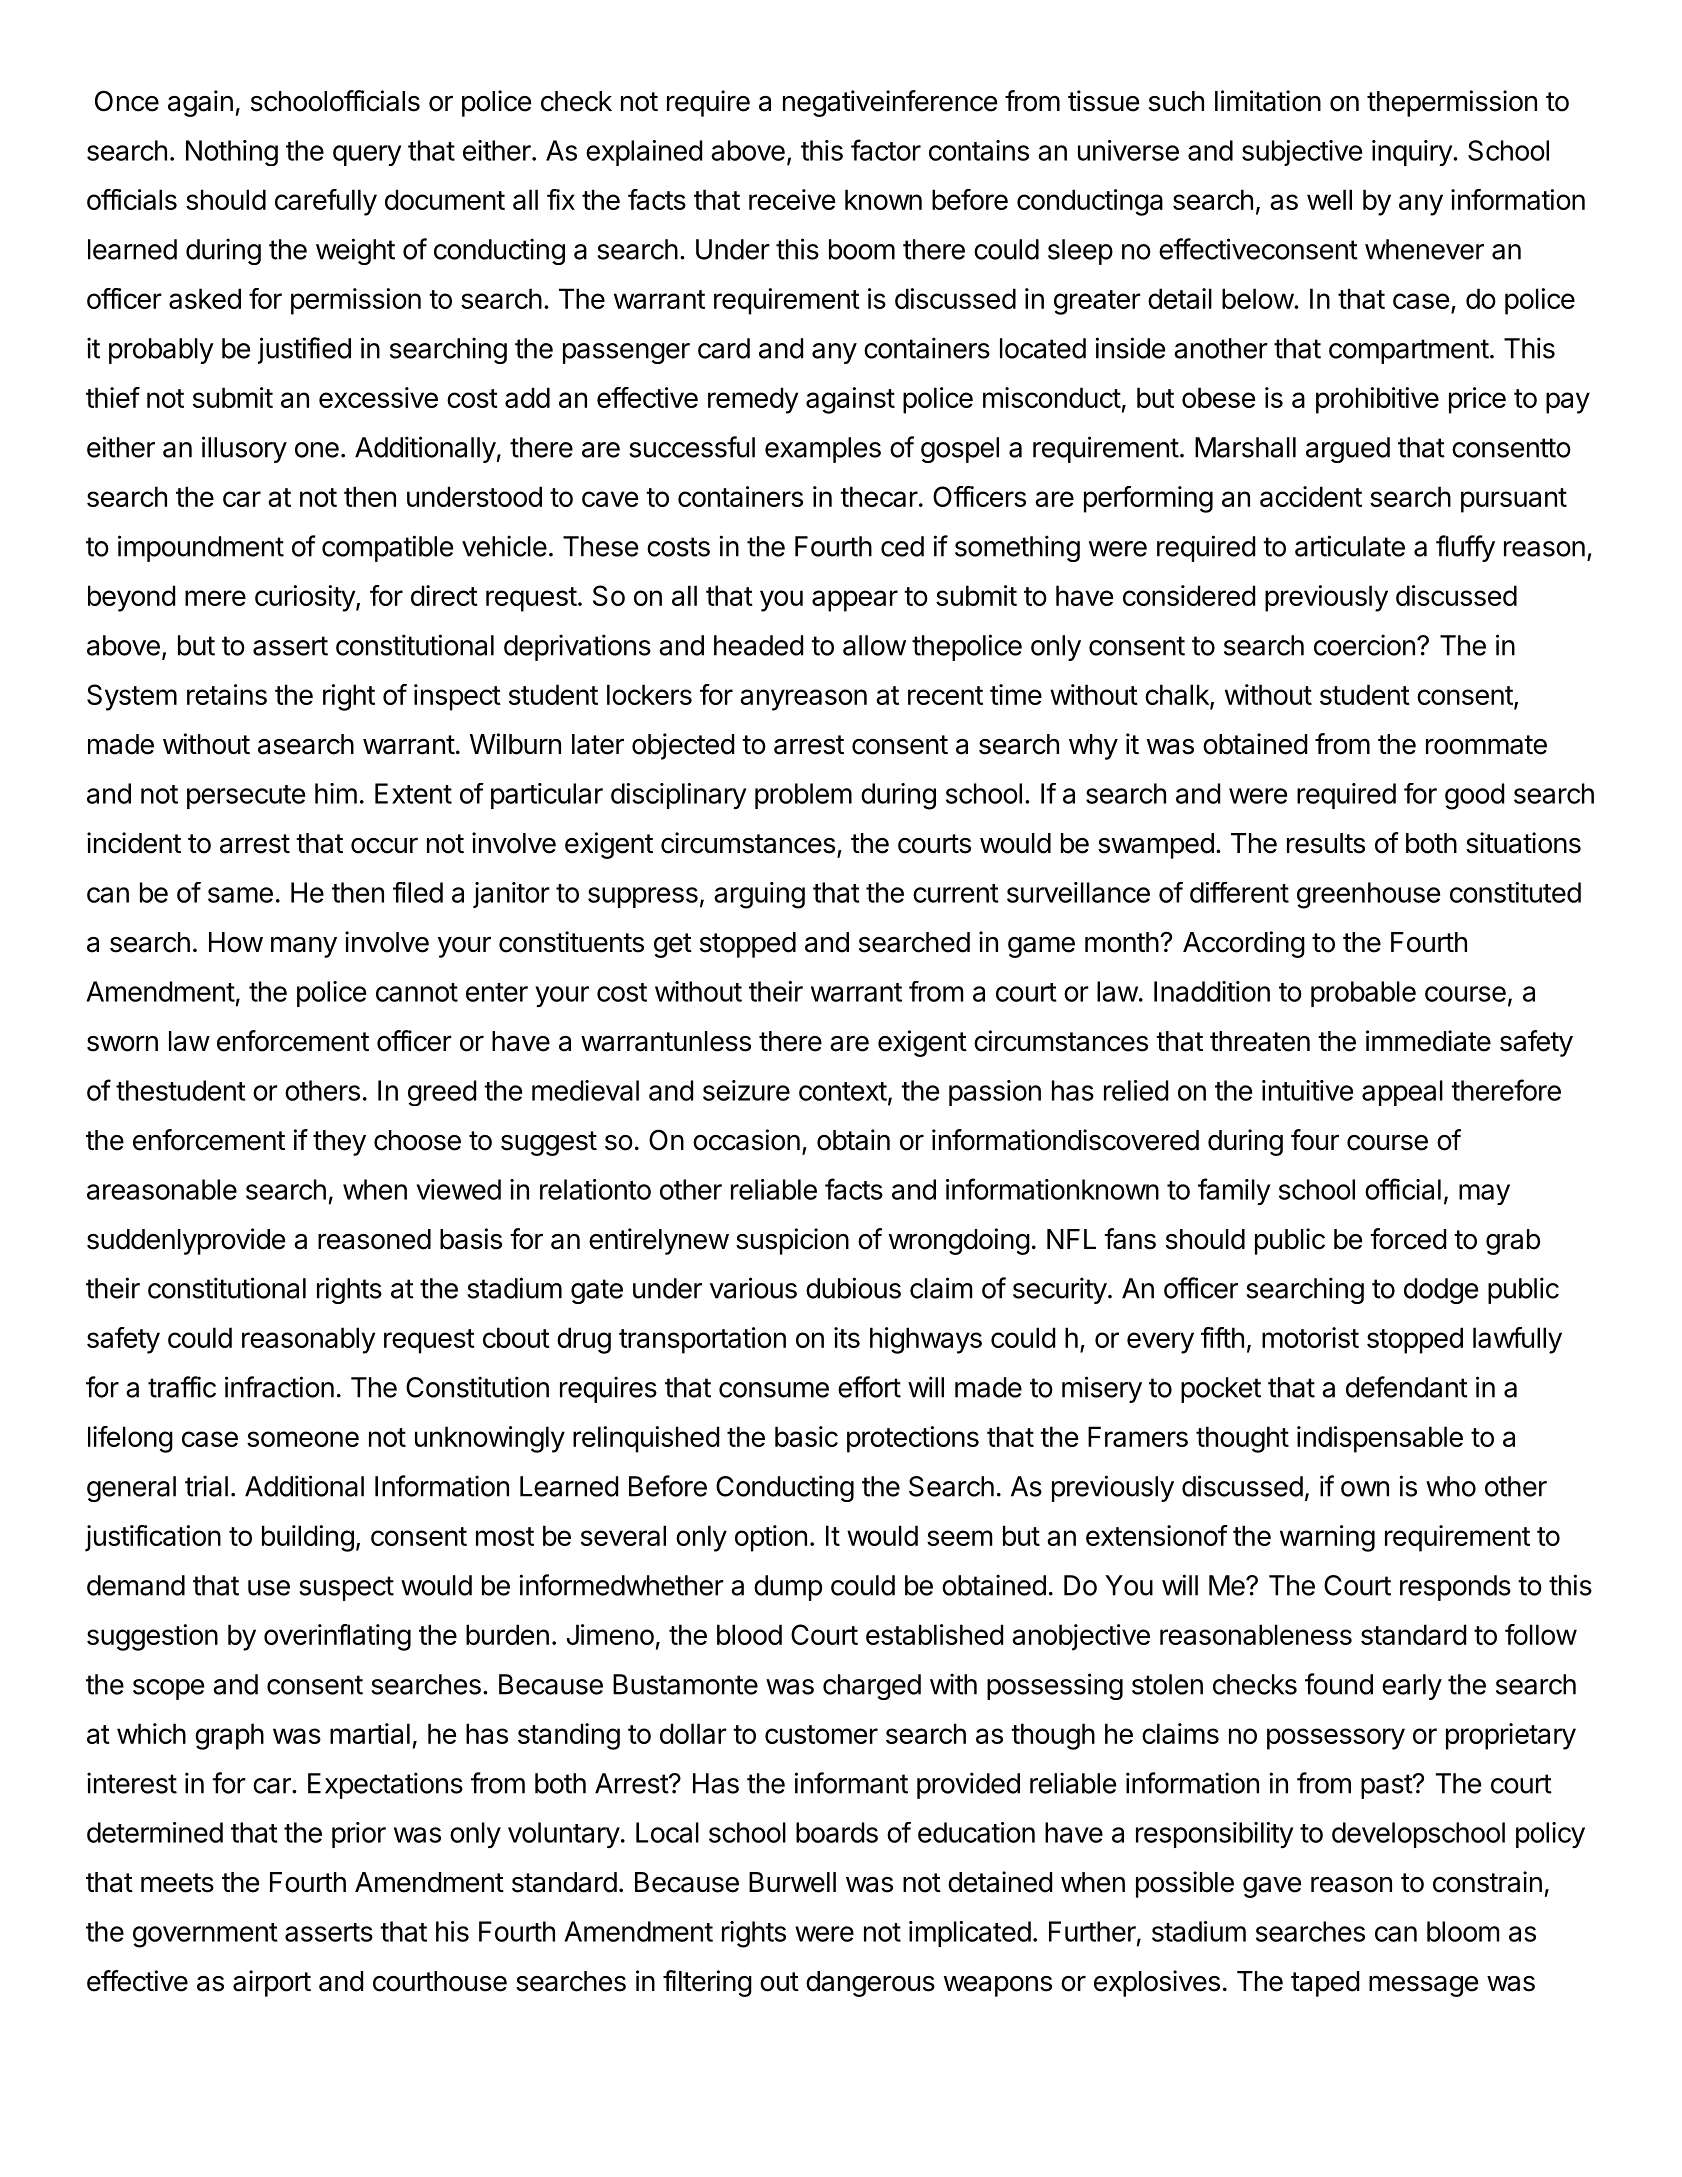  Describe the element at coordinates (232, 153) in the screenshot. I see `Nothing` at that location.
